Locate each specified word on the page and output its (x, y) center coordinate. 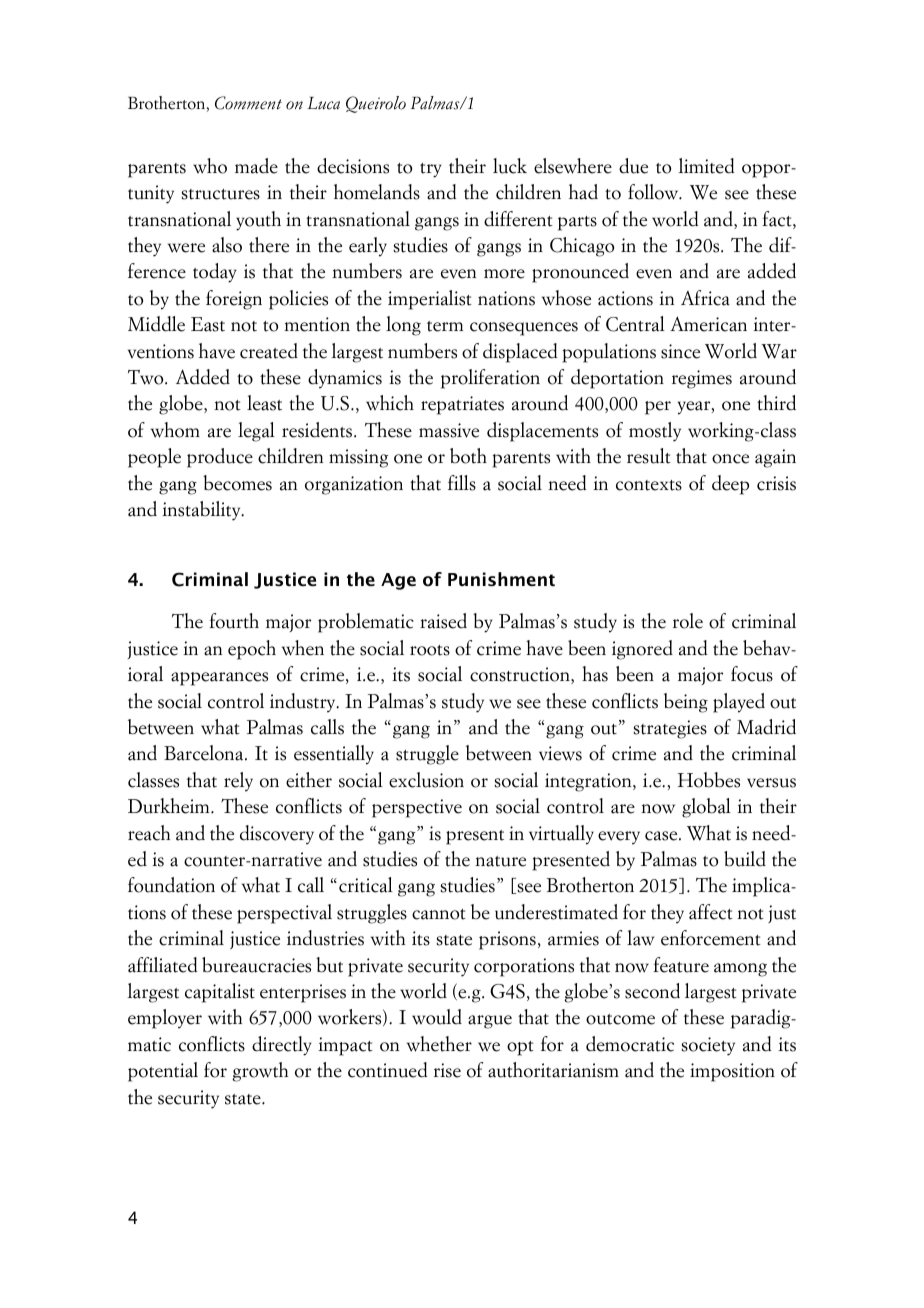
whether (439, 1044)
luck (510, 166)
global (706, 808)
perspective (417, 808)
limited (706, 166)
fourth (234, 621)
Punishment (501, 579)
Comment (248, 103)
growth (260, 1072)
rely (238, 782)
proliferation (490, 379)
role (688, 621)
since (680, 351)
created (269, 351)
